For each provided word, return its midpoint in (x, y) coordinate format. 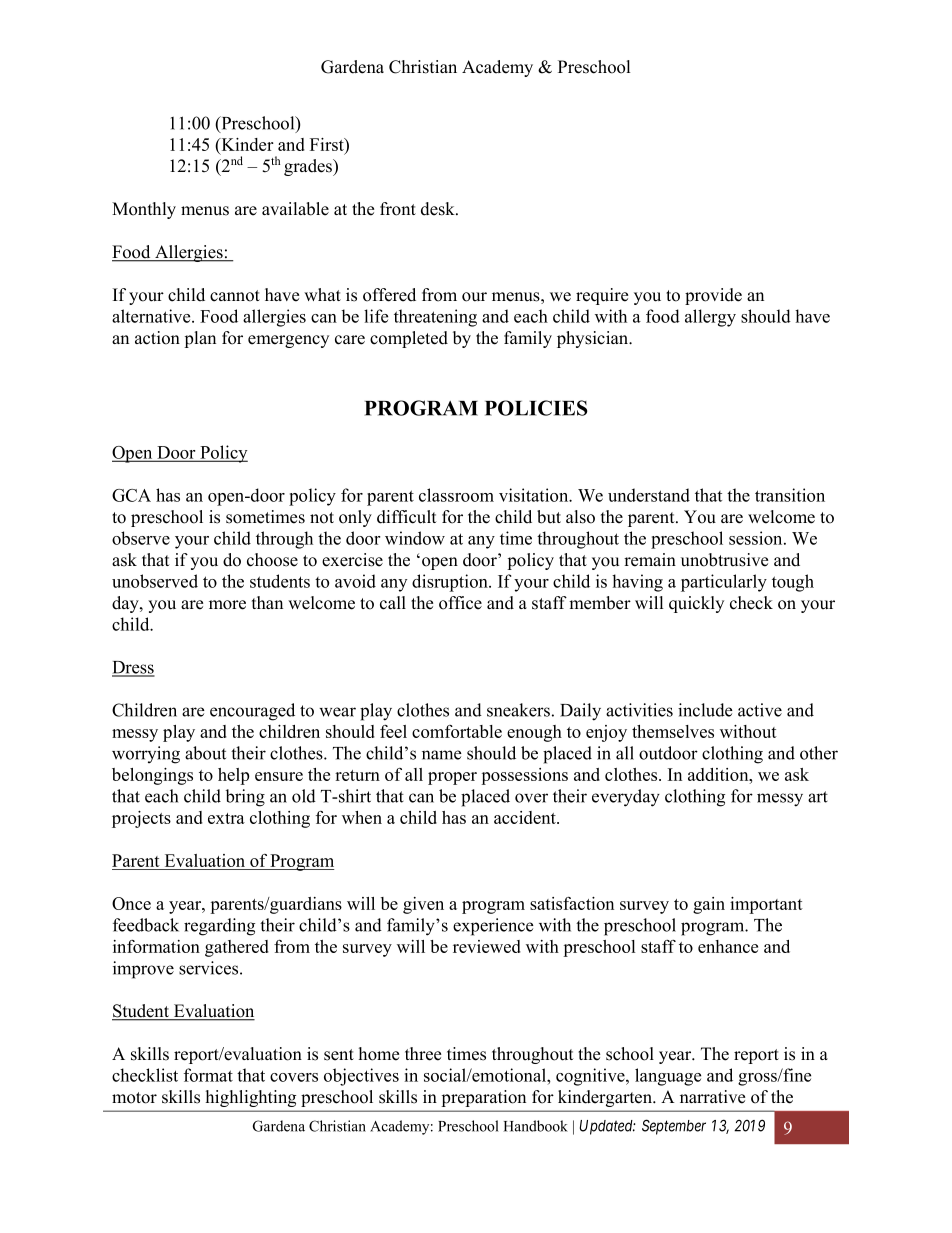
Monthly (144, 210)
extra (226, 818)
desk (439, 209)
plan (200, 339)
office (460, 603)
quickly (696, 604)
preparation (484, 1098)
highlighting (251, 1098)
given (423, 905)
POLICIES (536, 408)
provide (713, 296)
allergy (710, 318)
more (227, 605)
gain (709, 905)
